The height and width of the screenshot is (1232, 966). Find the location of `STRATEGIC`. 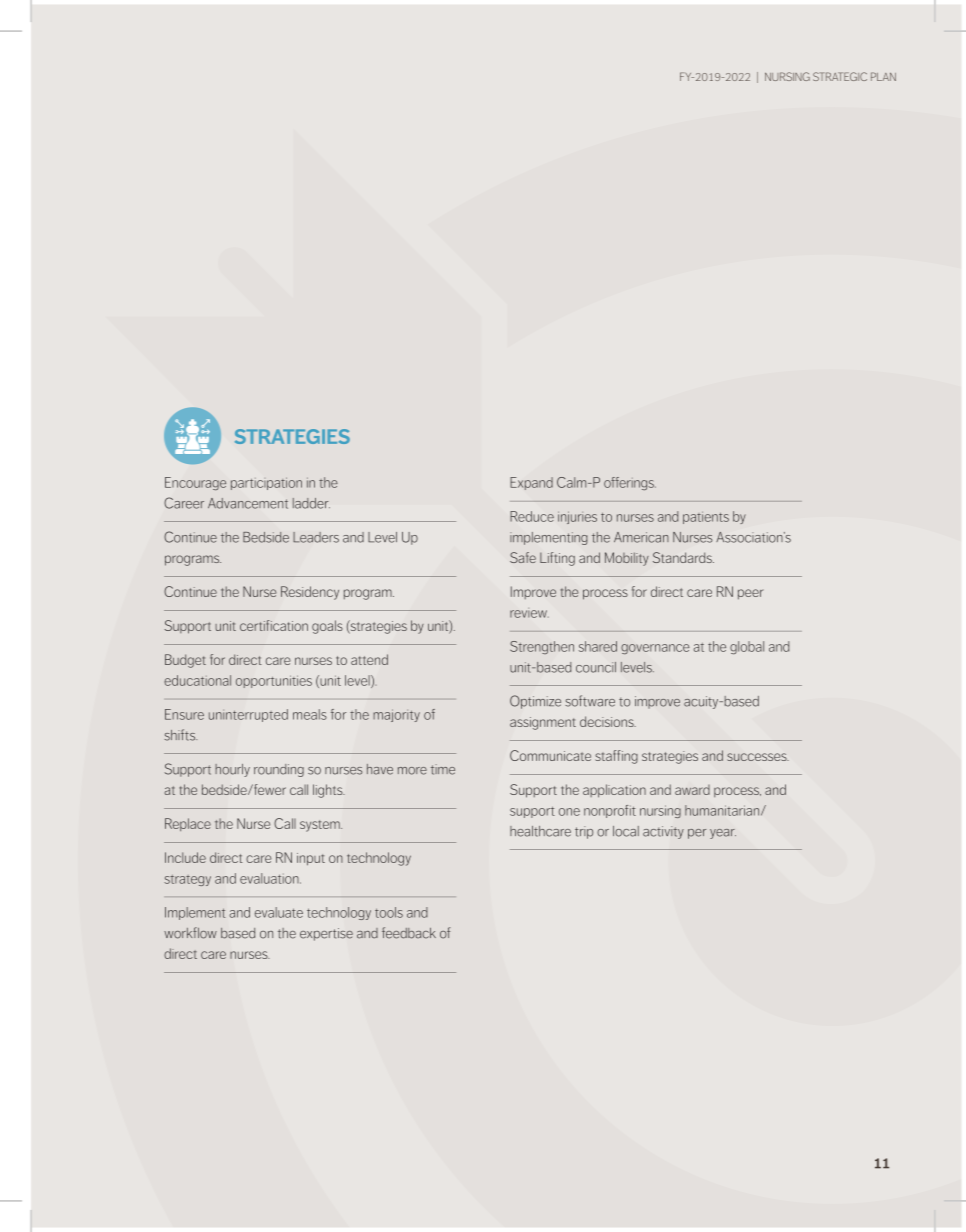

STRATEGIC is located at coordinates (840, 76).
